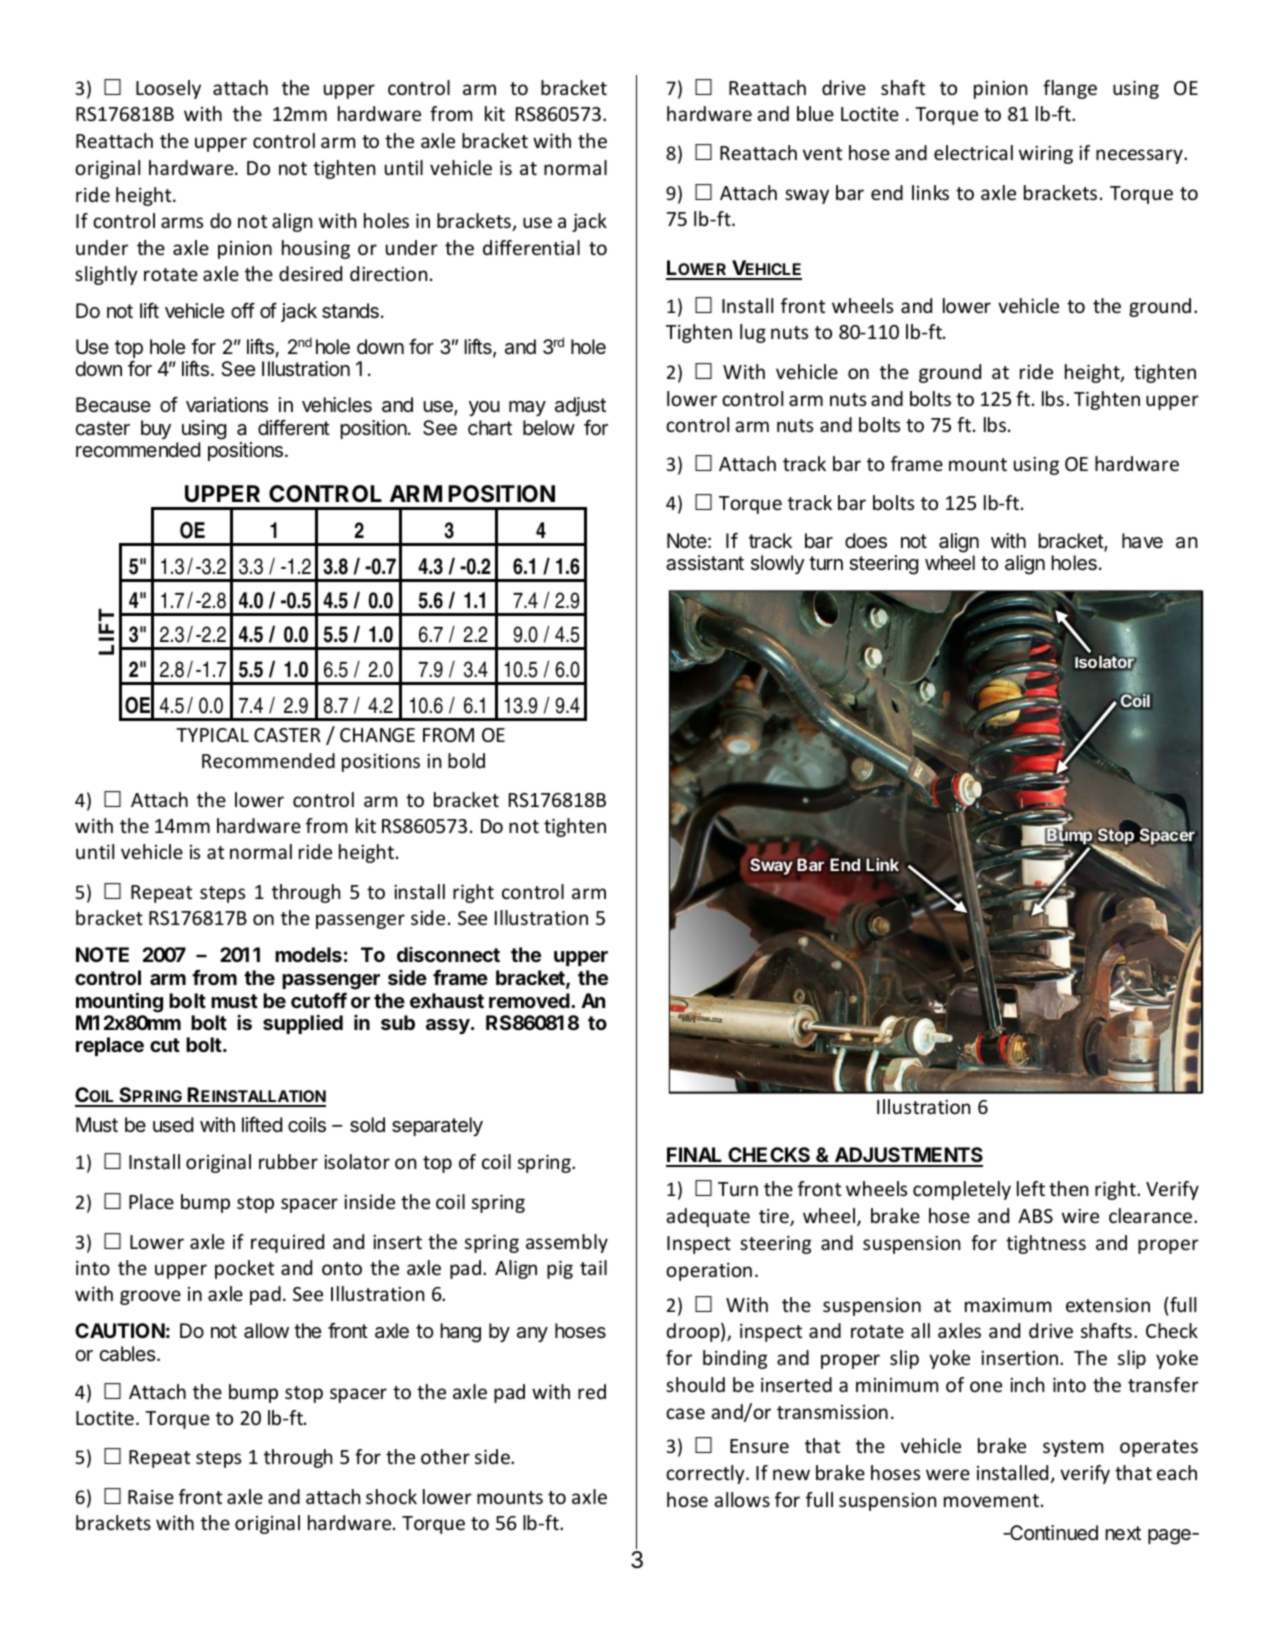 This screenshot has width=1273, height=1648. What do you see at coordinates (168, 89) in the screenshot?
I see `Loosely` at bounding box center [168, 89].
